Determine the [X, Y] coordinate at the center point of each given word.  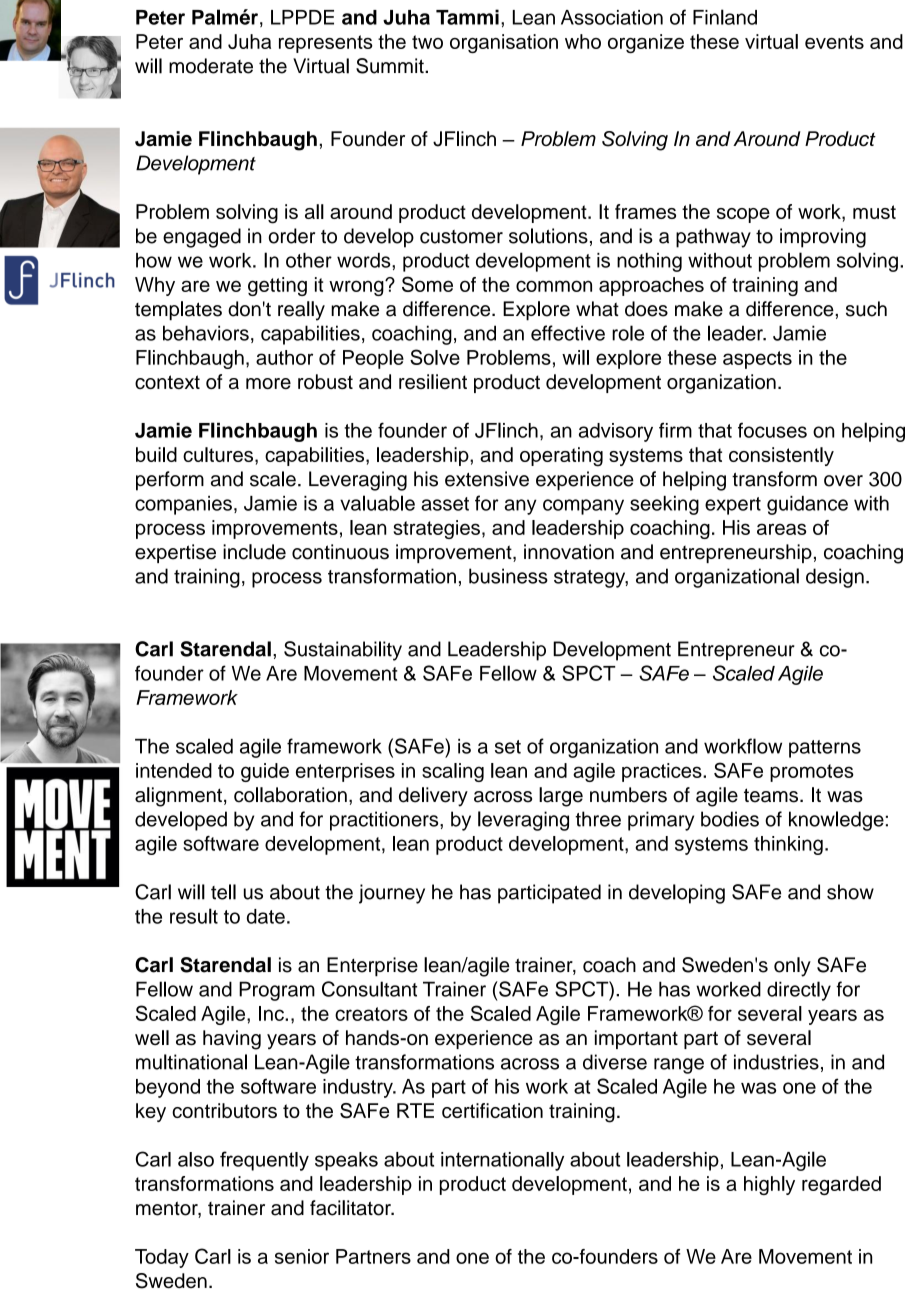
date [266, 916]
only [792, 967]
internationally [502, 1161]
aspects [757, 360]
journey [392, 894]
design [835, 578]
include [254, 552]
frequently [264, 1161]
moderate [211, 66]
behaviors [206, 333]
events [834, 42]
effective [568, 333]
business [508, 576]
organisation [504, 43]
